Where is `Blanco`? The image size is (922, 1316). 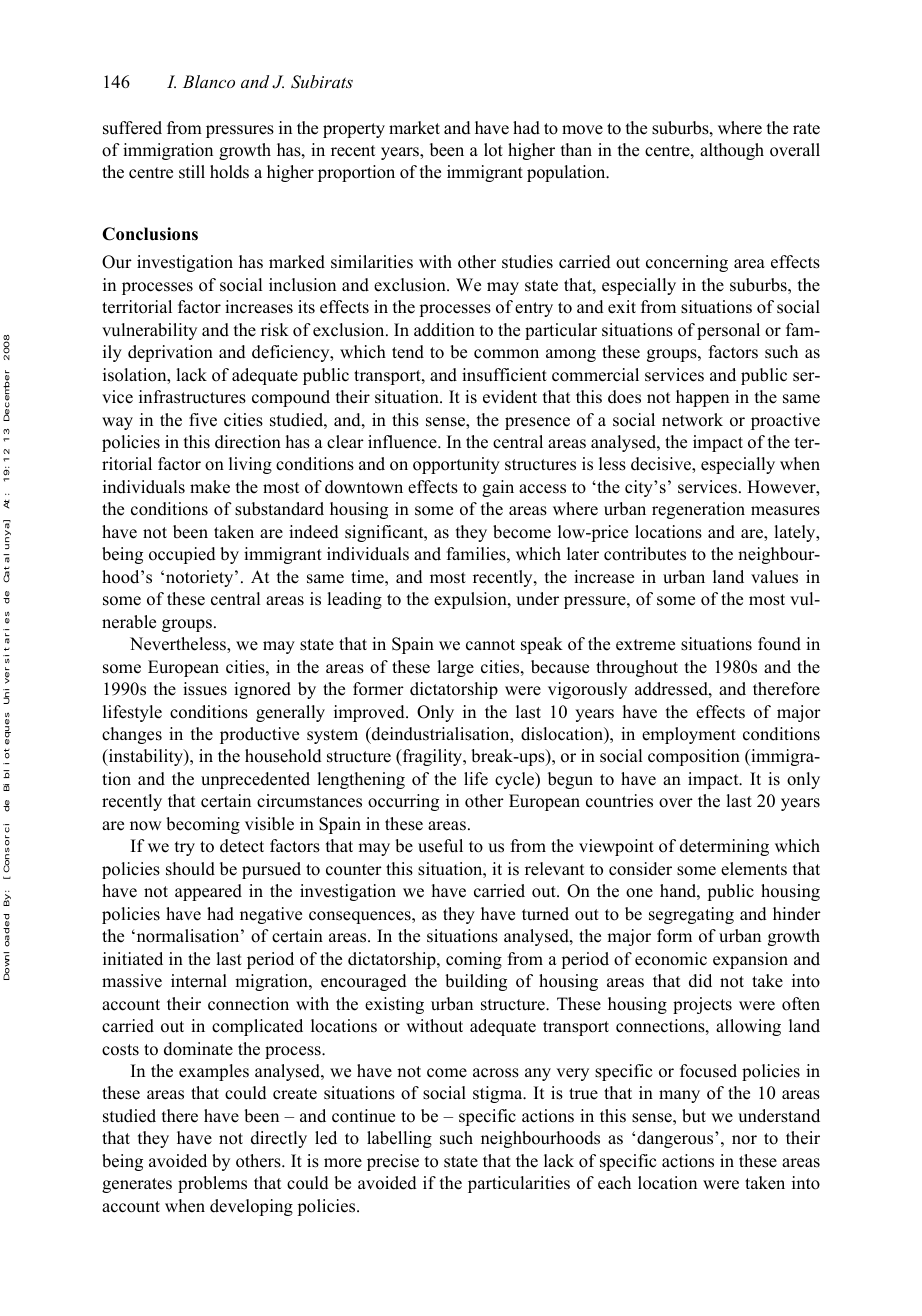
Blanco is located at coordinates (209, 81).
